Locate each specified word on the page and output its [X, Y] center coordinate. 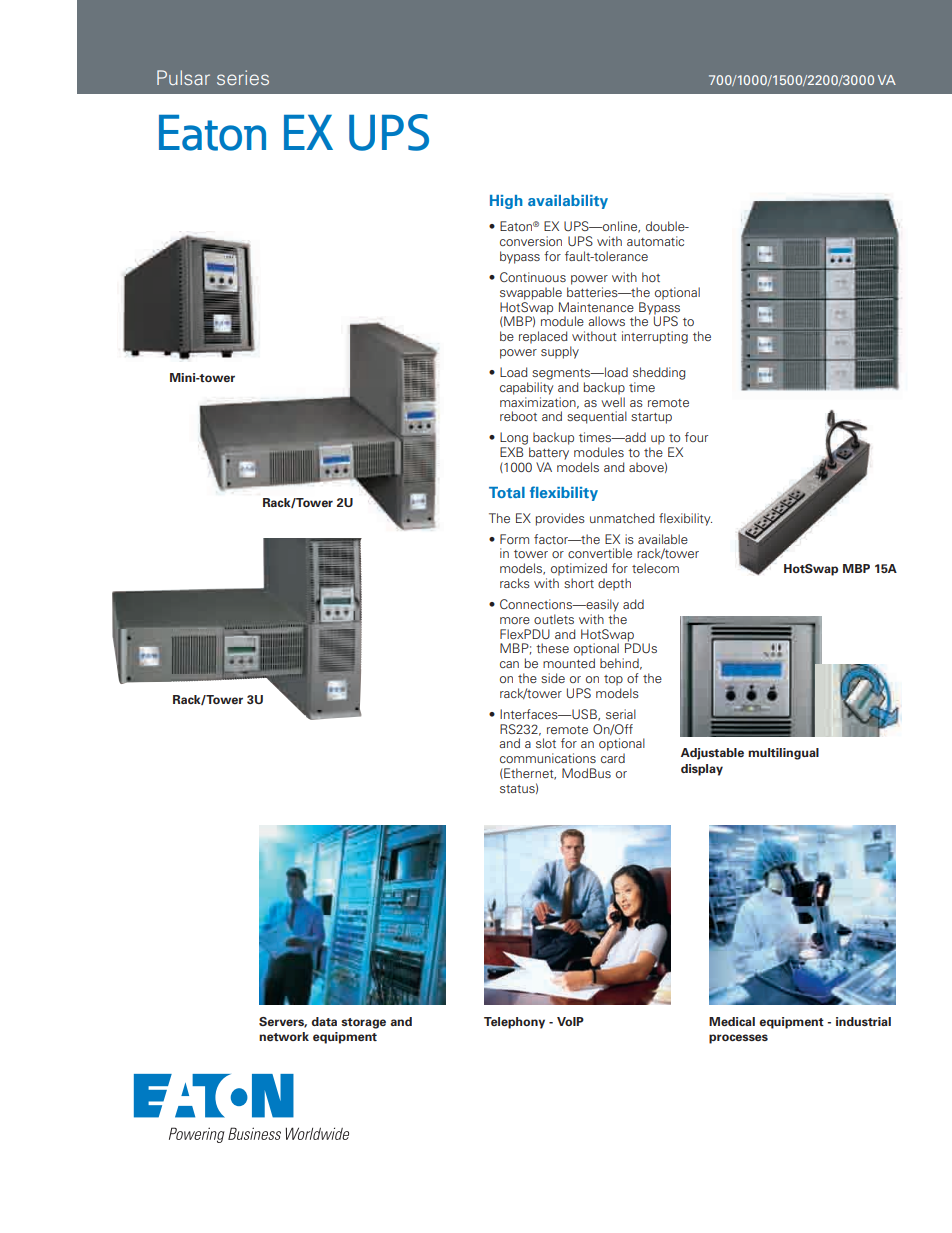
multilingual [783, 754]
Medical [732, 1021]
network [284, 1036]
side [553, 678]
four [696, 437]
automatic [655, 241]
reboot [518, 416]
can [509, 664]
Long [514, 438]
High [506, 202]
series [243, 77]
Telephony [514, 1023]
